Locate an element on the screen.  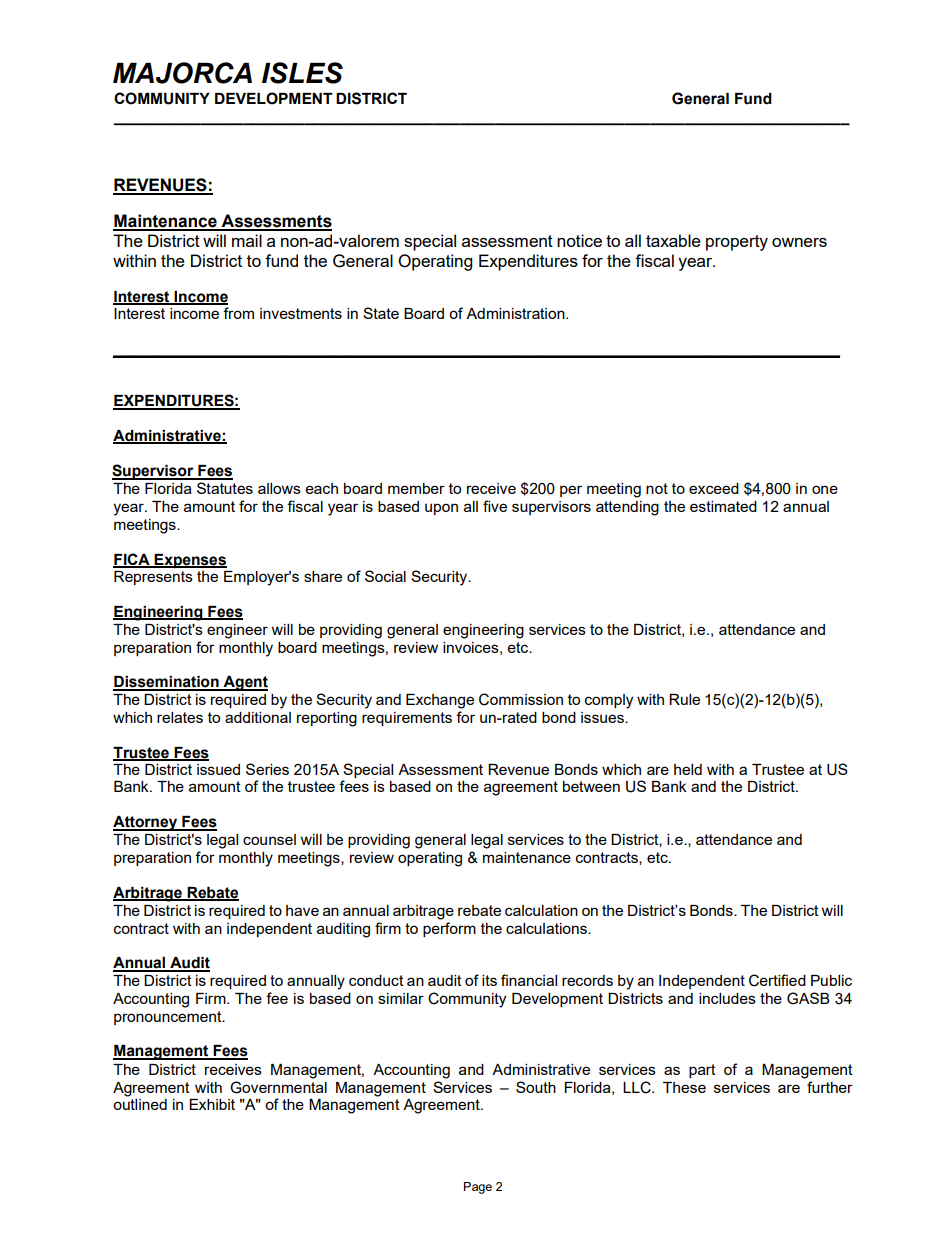
property is located at coordinates (737, 243).
